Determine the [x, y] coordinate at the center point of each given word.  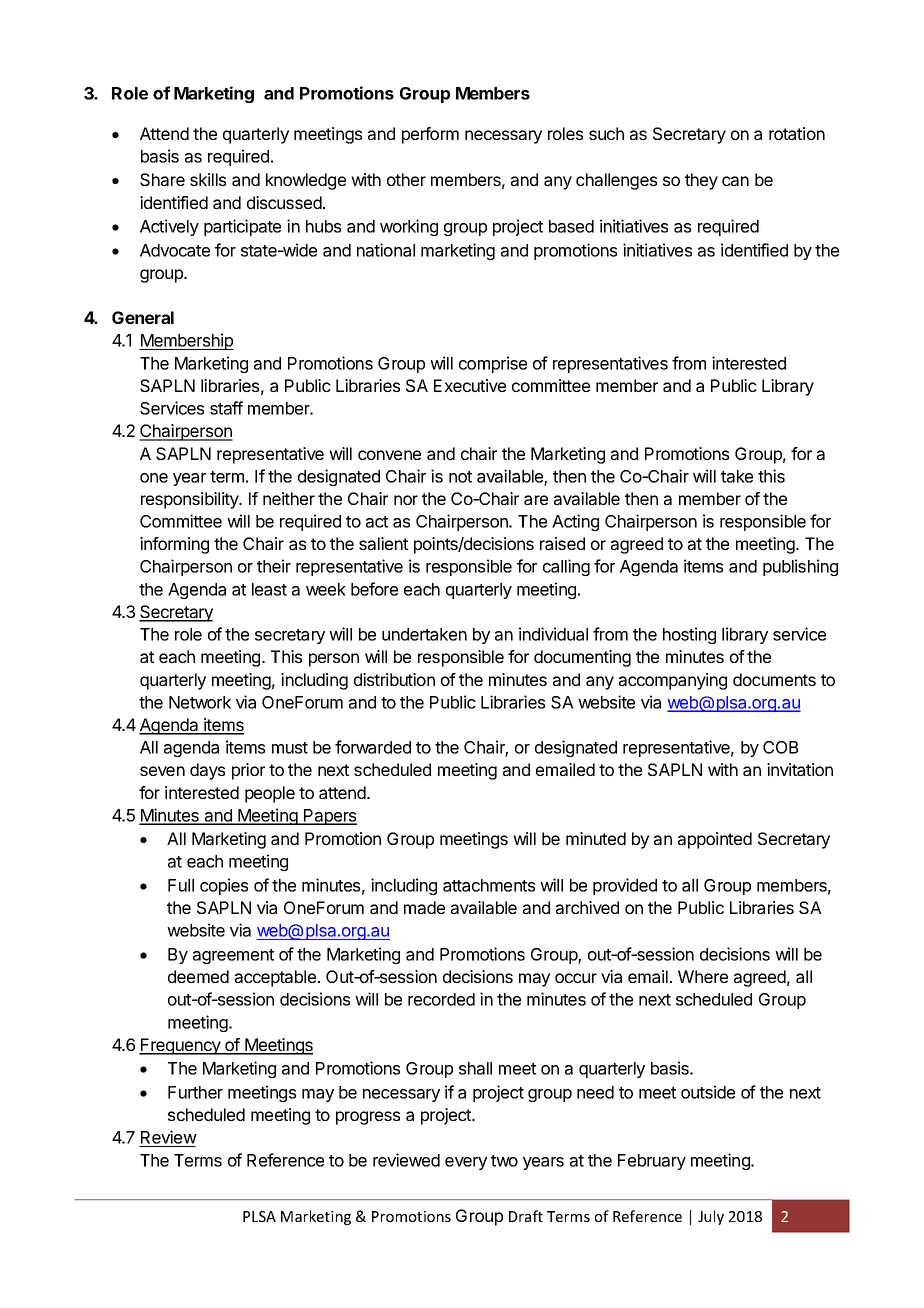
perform [430, 135]
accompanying [673, 681]
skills [208, 179]
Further [195, 1092]
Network [200, 702]
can [735, 181]
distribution [394, 679]
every [466, 1163]
